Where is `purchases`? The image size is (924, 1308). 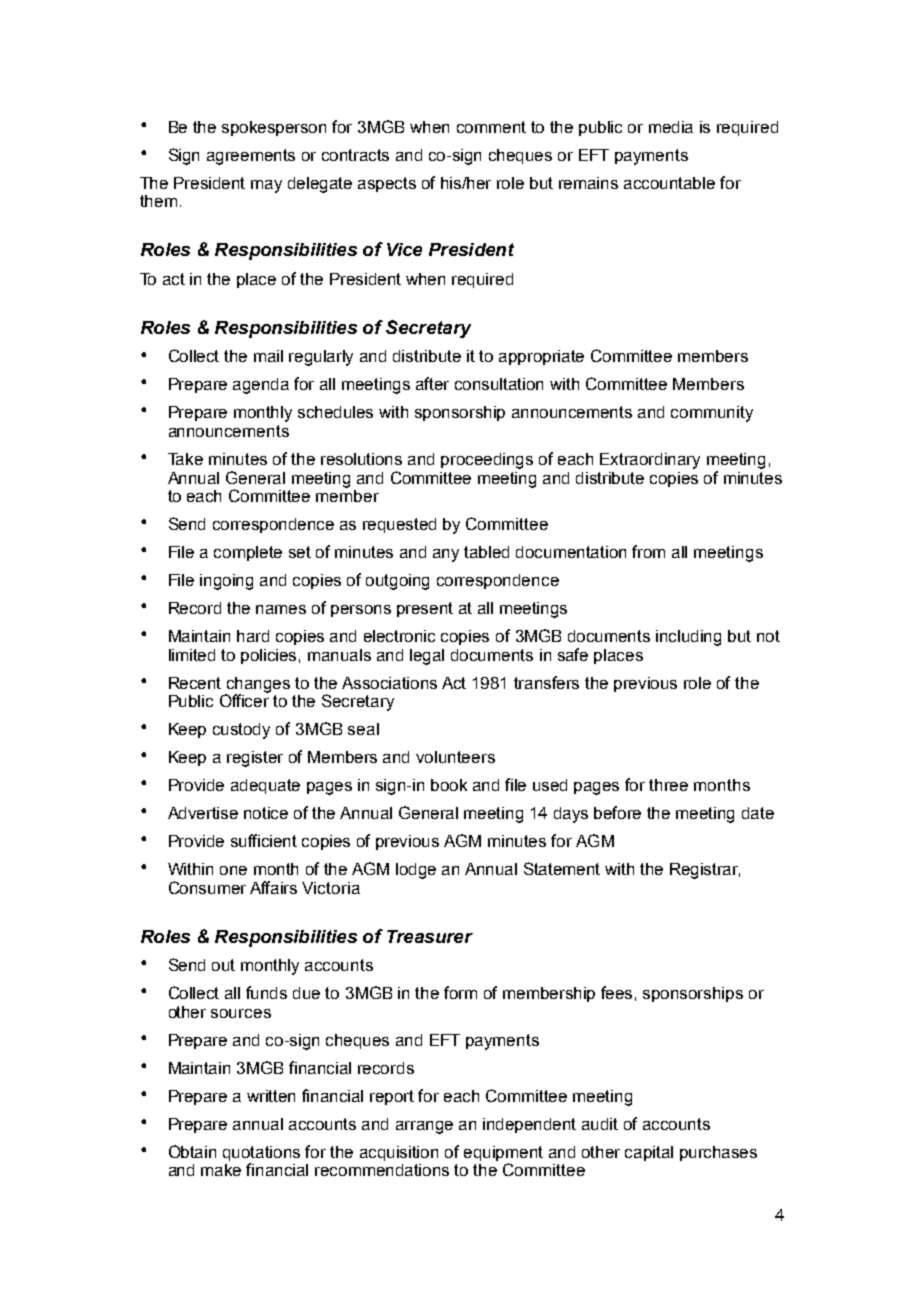 purchases is located at coordinates (718, 1153).
